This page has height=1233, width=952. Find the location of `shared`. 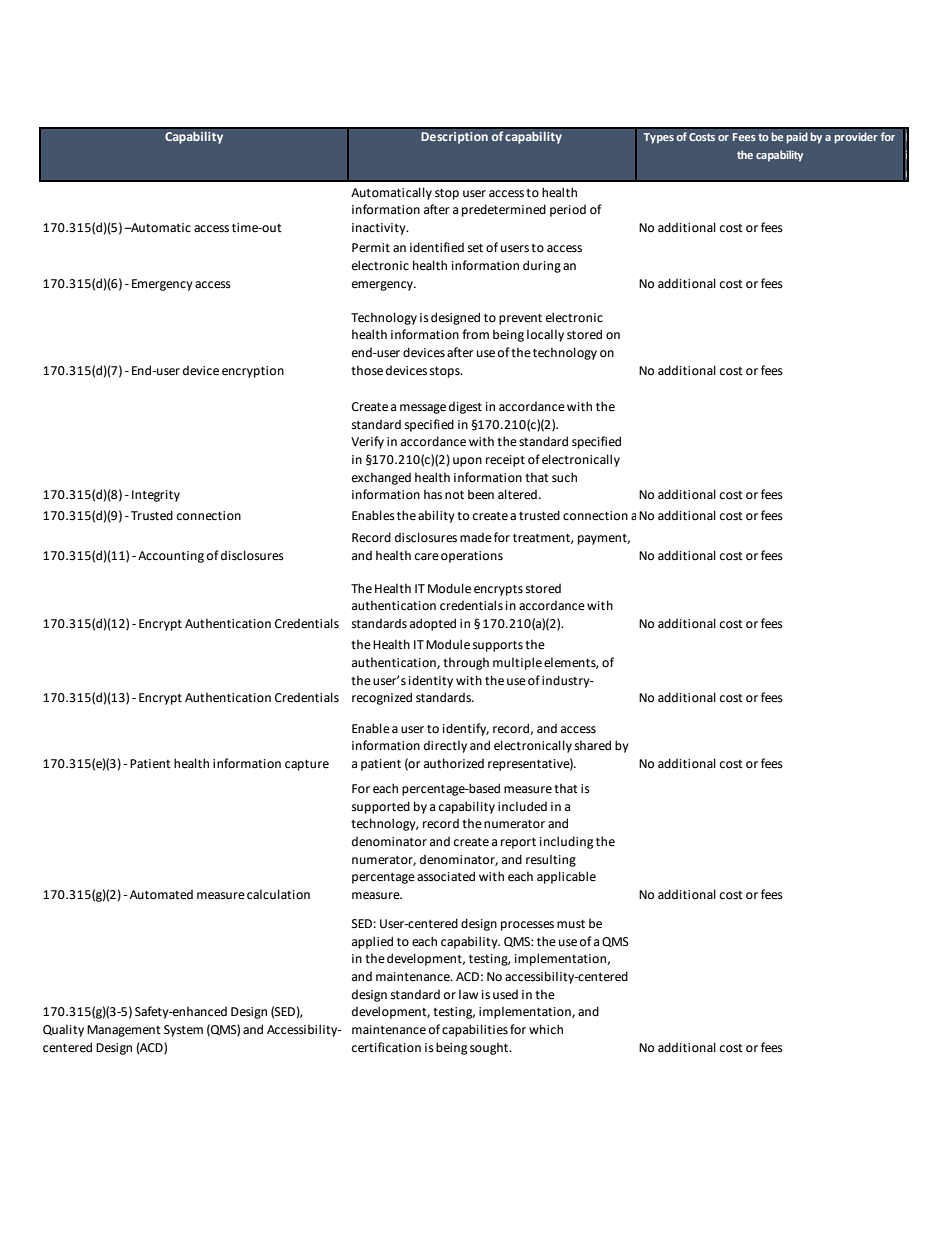

shared is located at coordinates (593, 745).
